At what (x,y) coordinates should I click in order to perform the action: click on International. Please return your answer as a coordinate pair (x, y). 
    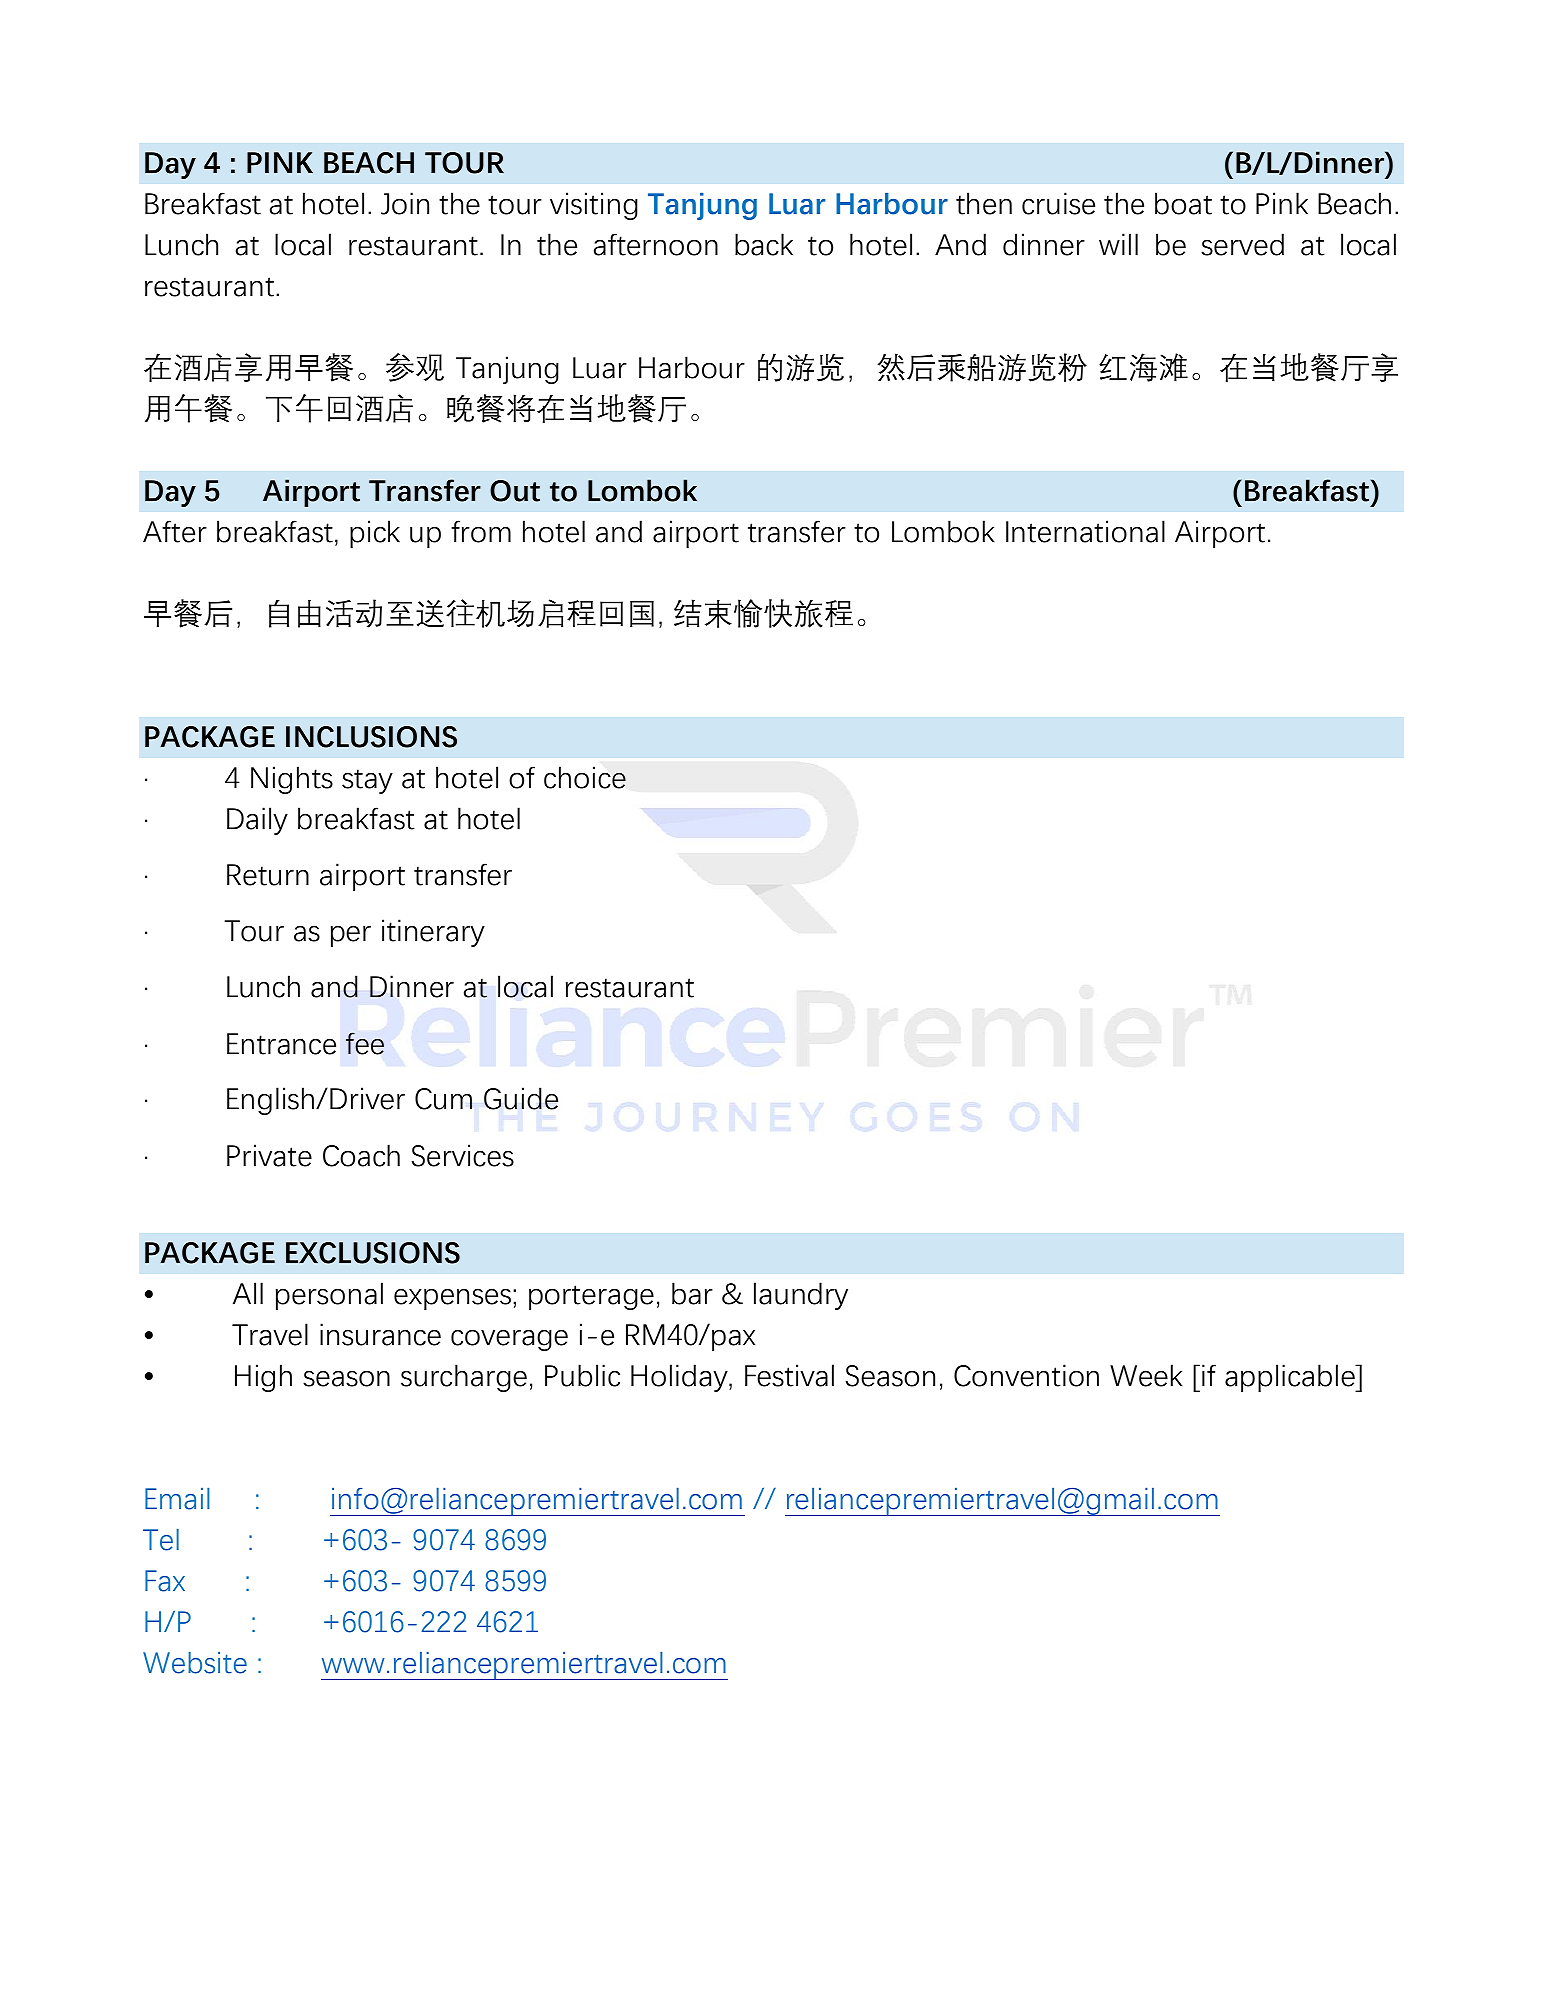
    Looking at the image, I should click on (1085, 531).
